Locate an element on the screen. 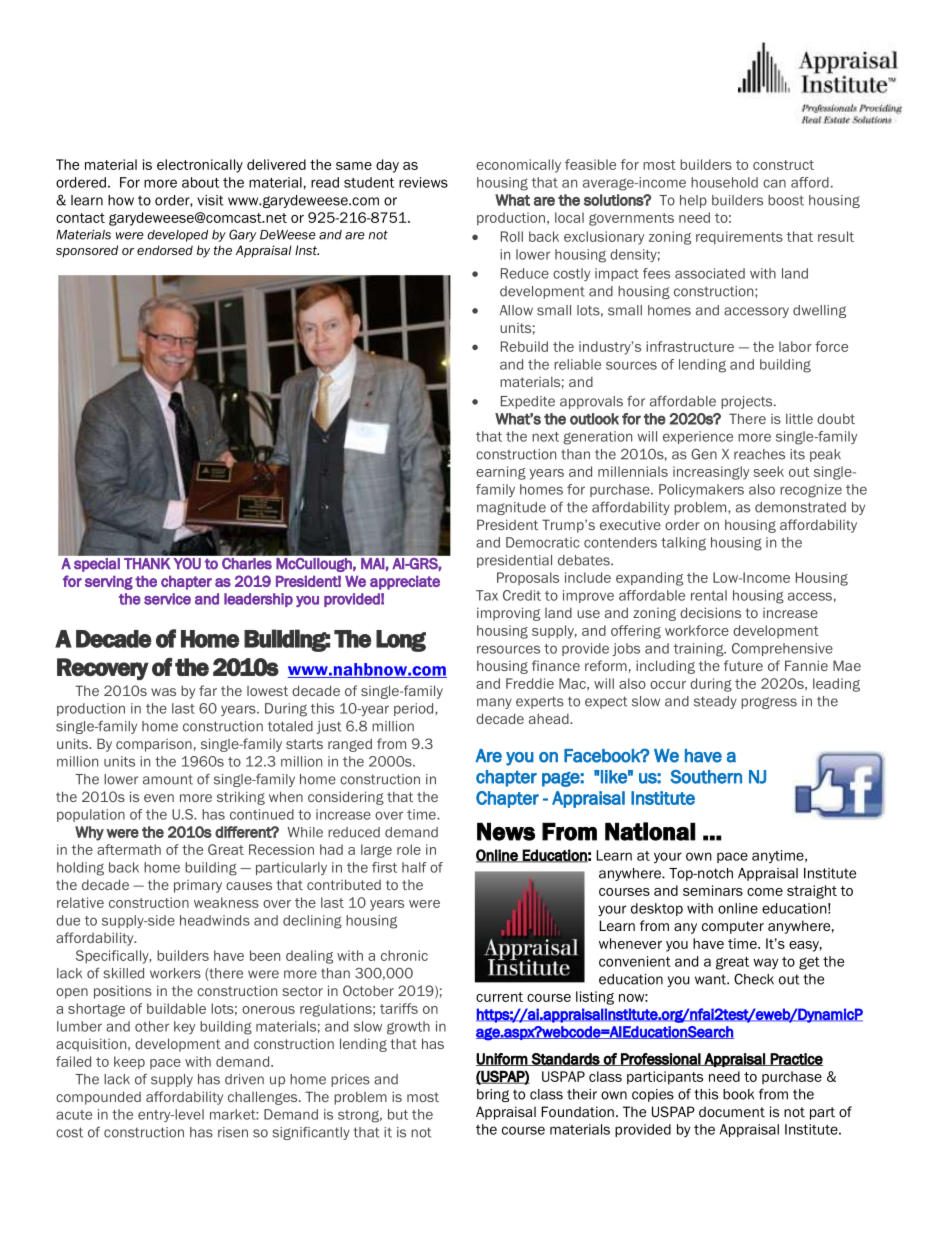 Image resolution: width=952 pixels, height=1233 pixels. bring is located at coordinates (493, 1095).
